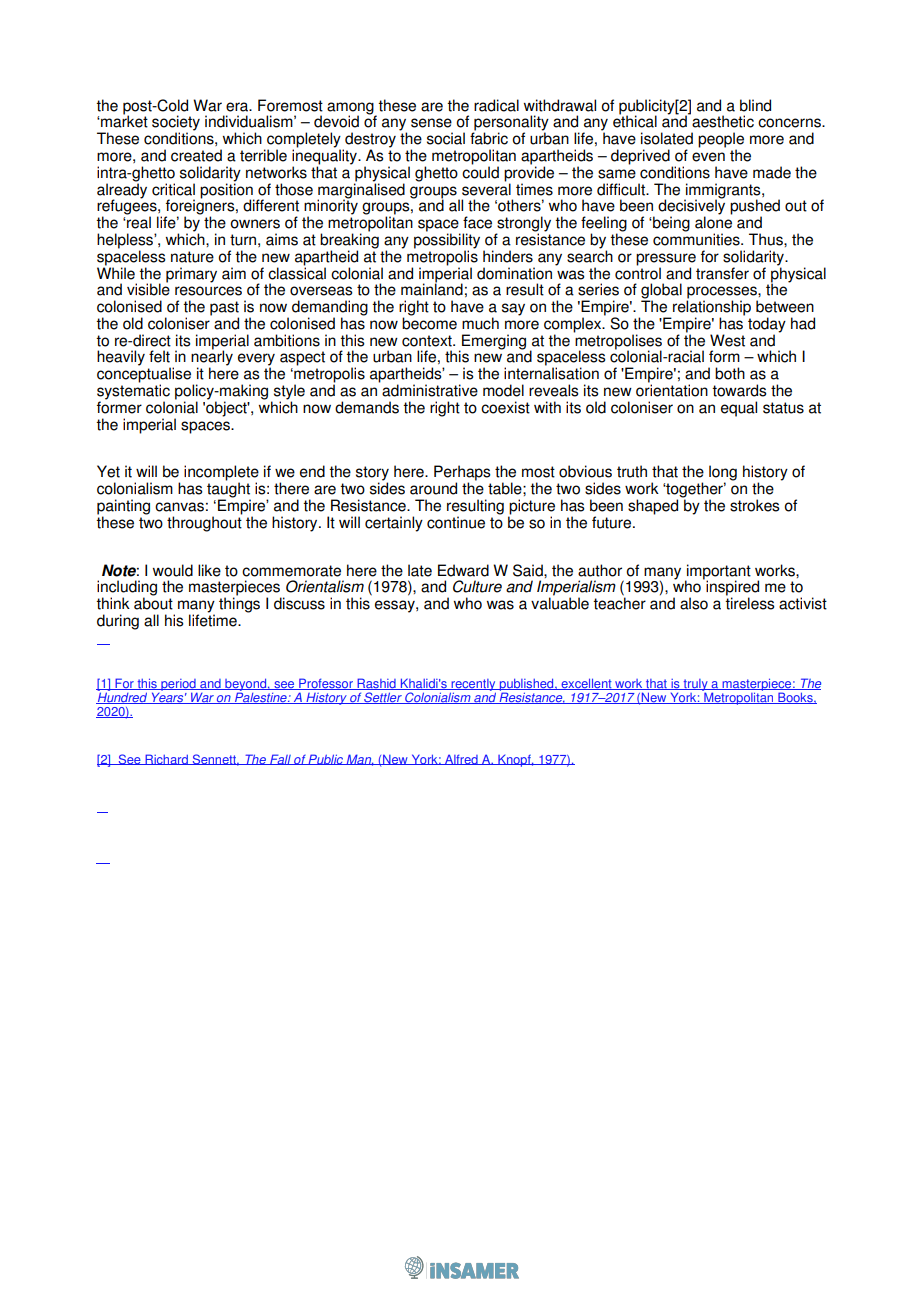 The height and width of the document is (1308, 924). Describe the element at coordinates (461, 759) in the document. I see `Alfred` at that location.
